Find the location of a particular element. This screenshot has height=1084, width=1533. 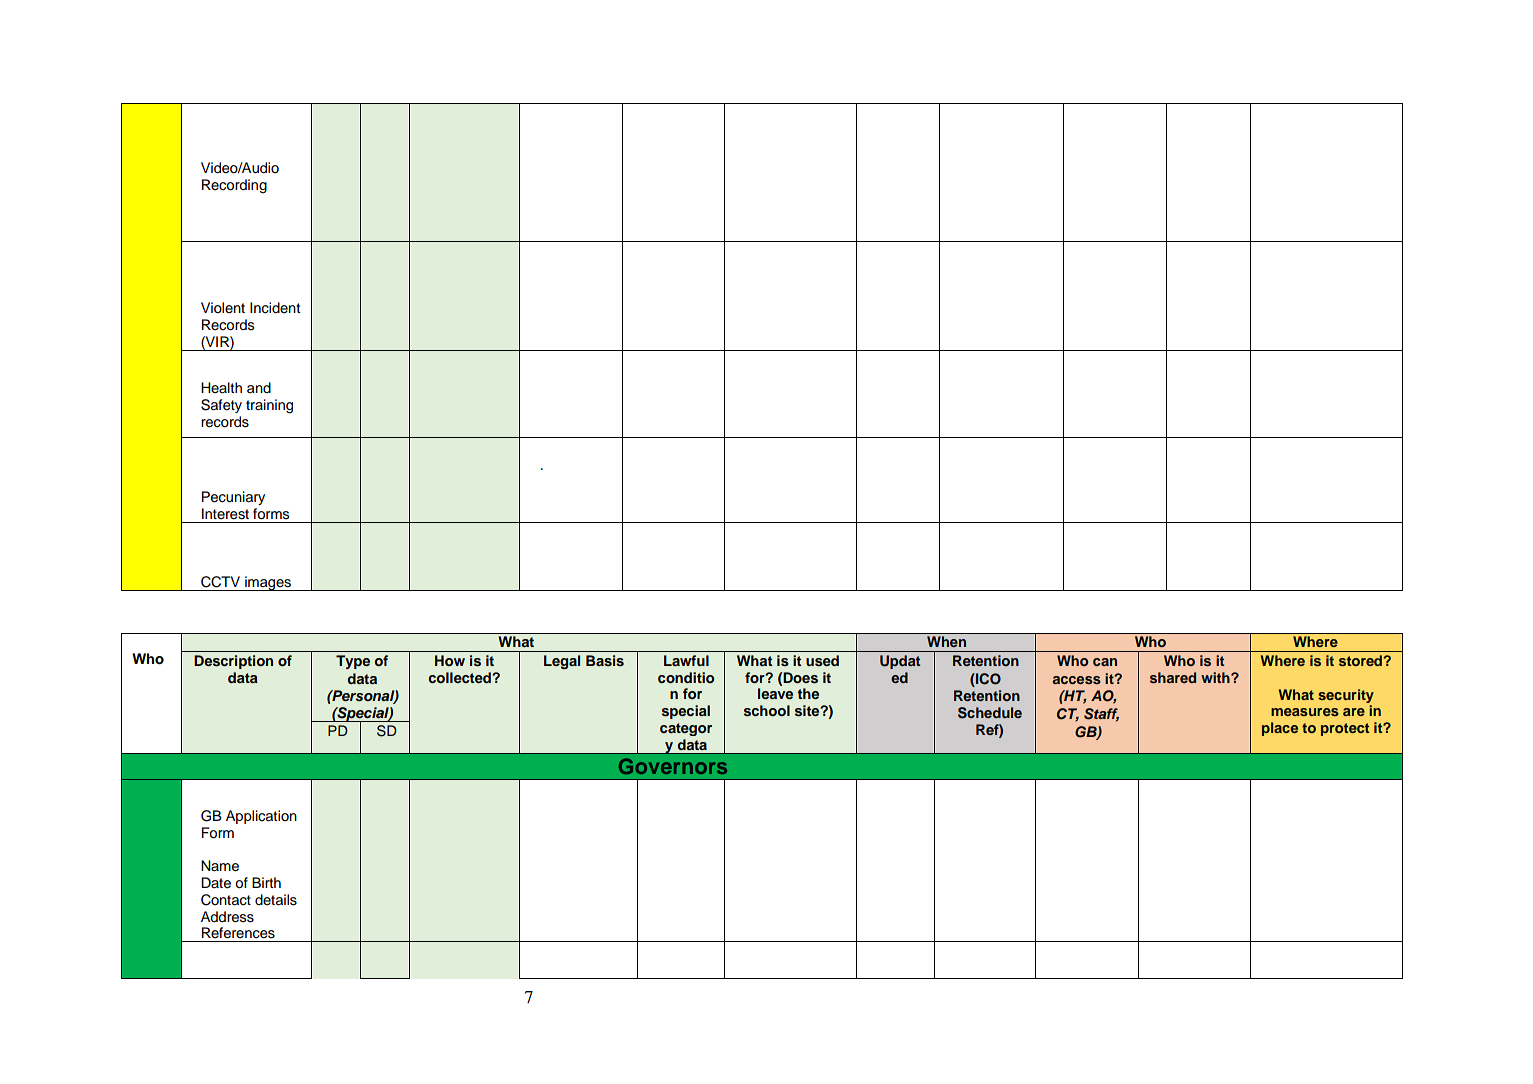

can is located at coordinates (1105, 662).
